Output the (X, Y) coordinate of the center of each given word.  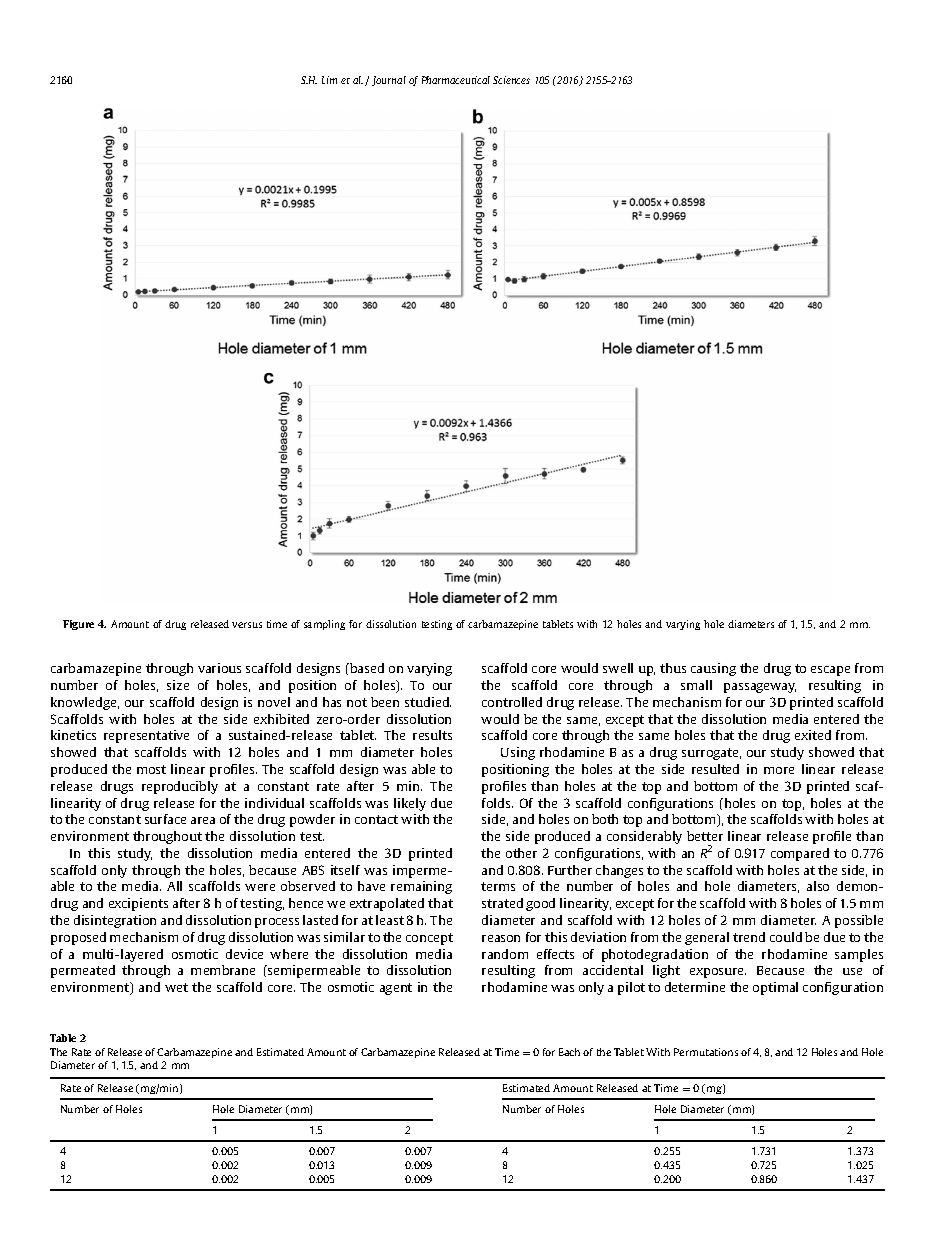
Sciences (511, 80)
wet (176, 987)
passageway (760, 688)
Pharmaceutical (456, 80)
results (432, 735)
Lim (329, 80)
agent (396, 989)
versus (247, 625)
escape (830, 671)
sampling (324, 625)
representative (146, 736)
